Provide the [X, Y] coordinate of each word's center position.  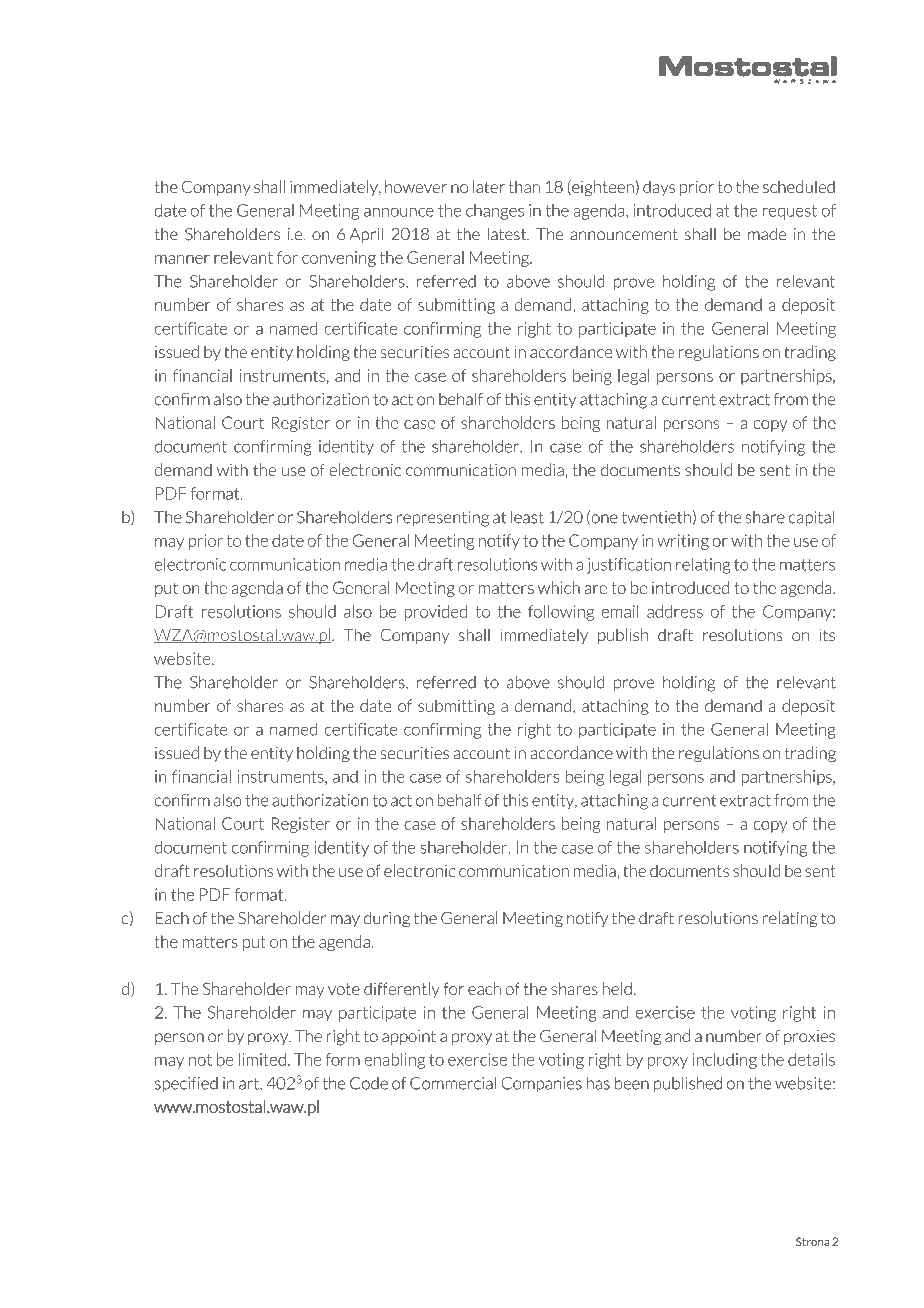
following [561, 613]
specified [186, 1085]
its [827, 635]
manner [182, 259]
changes [495, 212]
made [767, 234]
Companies [541, 1085]
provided [435, 613]
